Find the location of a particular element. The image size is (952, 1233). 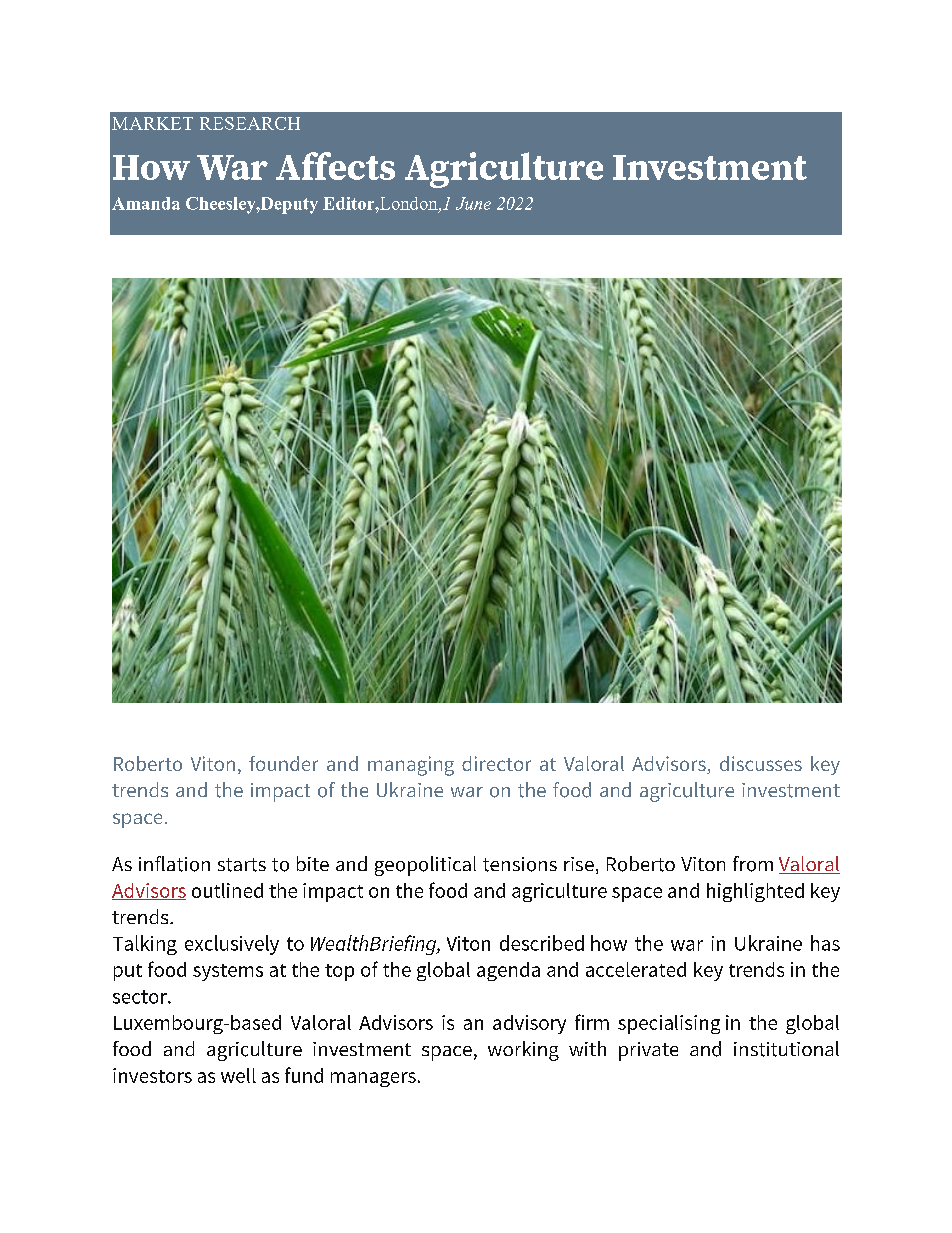

well is located at coordinates (238, 1075).
